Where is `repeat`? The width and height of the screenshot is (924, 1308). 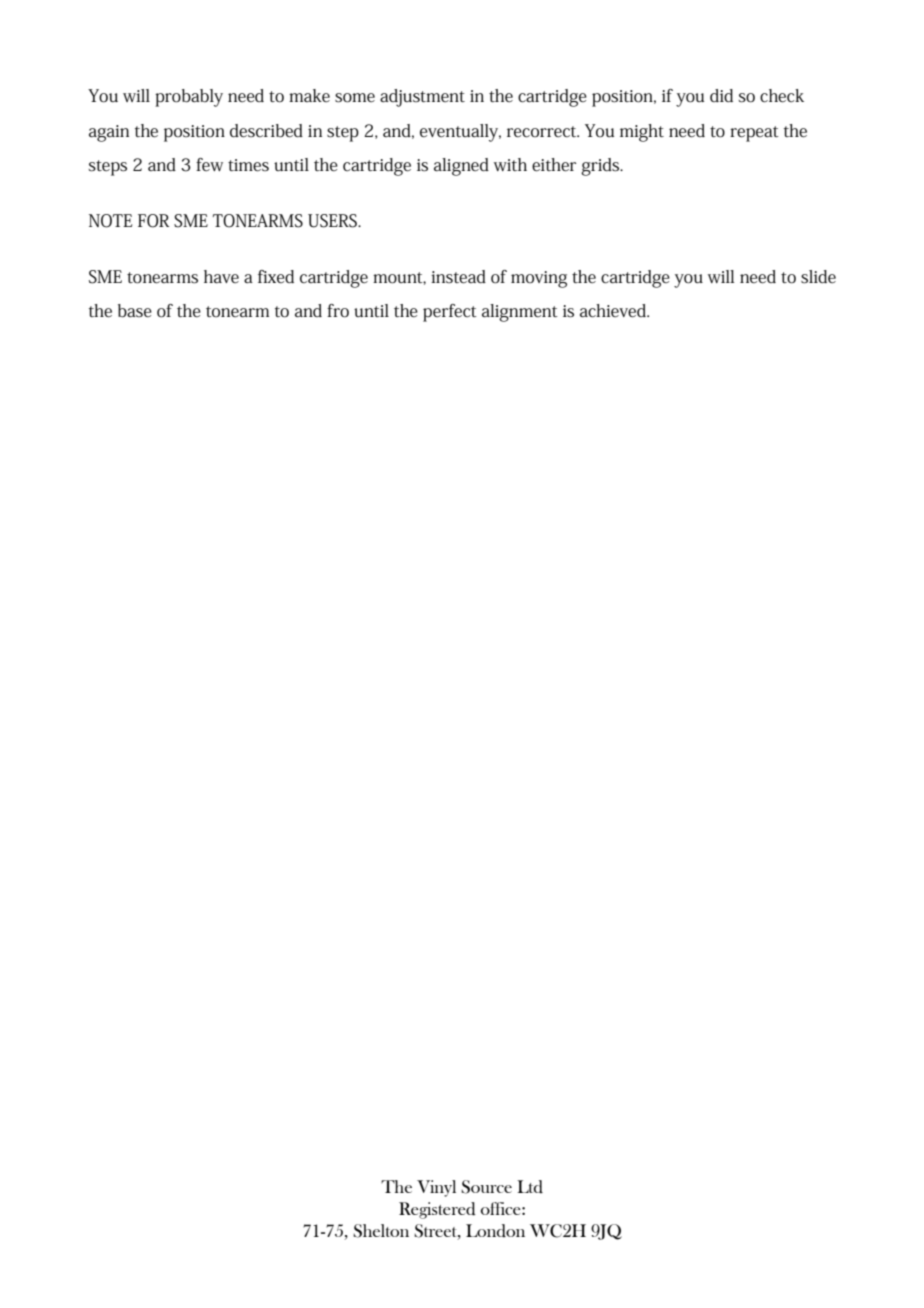
repeat is located at coordinates (754, 134).
